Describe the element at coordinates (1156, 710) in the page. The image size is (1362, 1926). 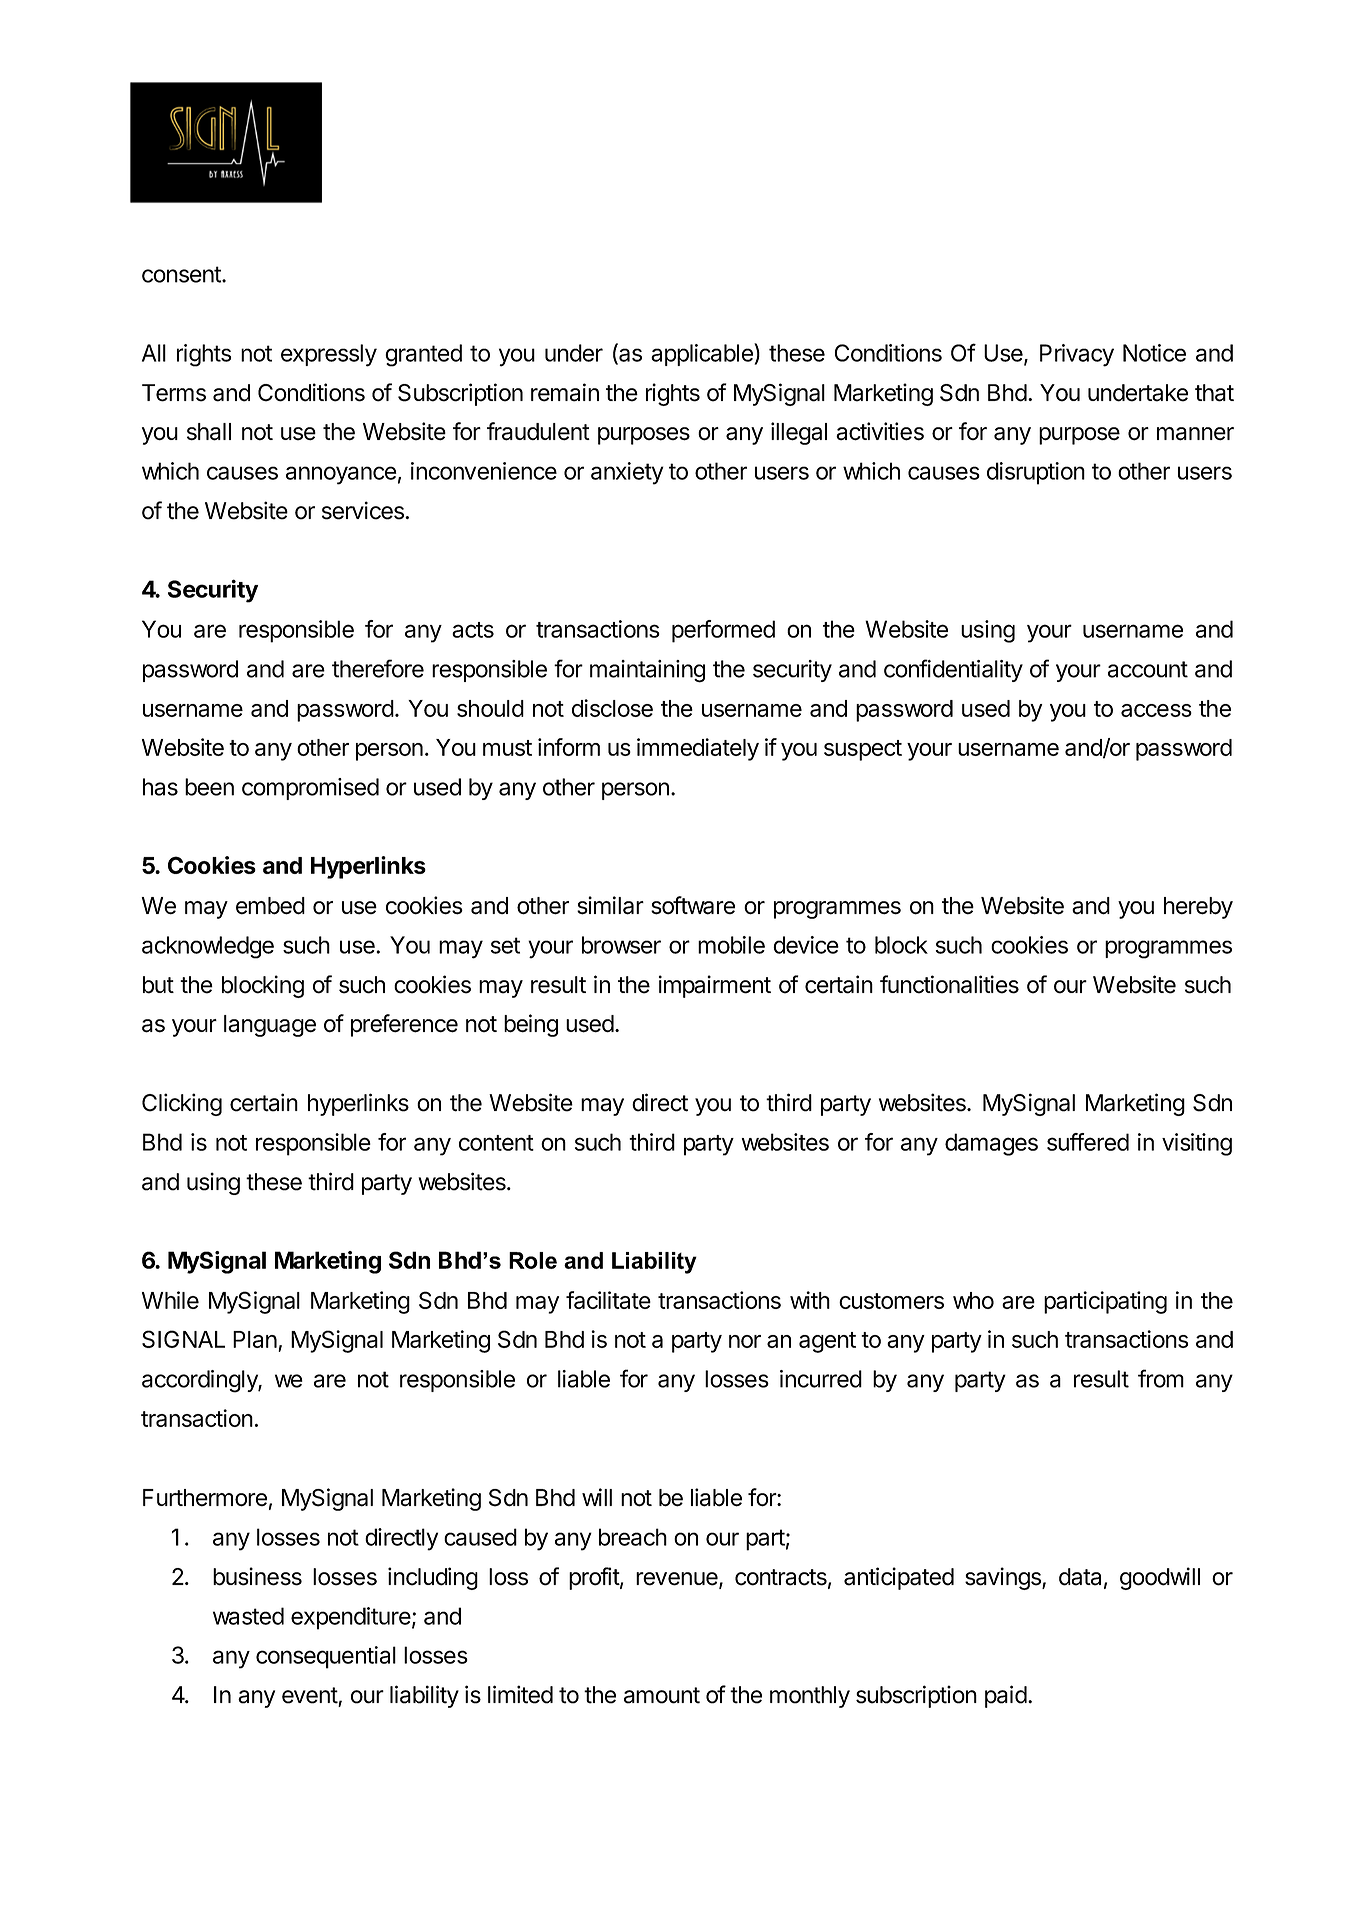
I see `access` at that location.
